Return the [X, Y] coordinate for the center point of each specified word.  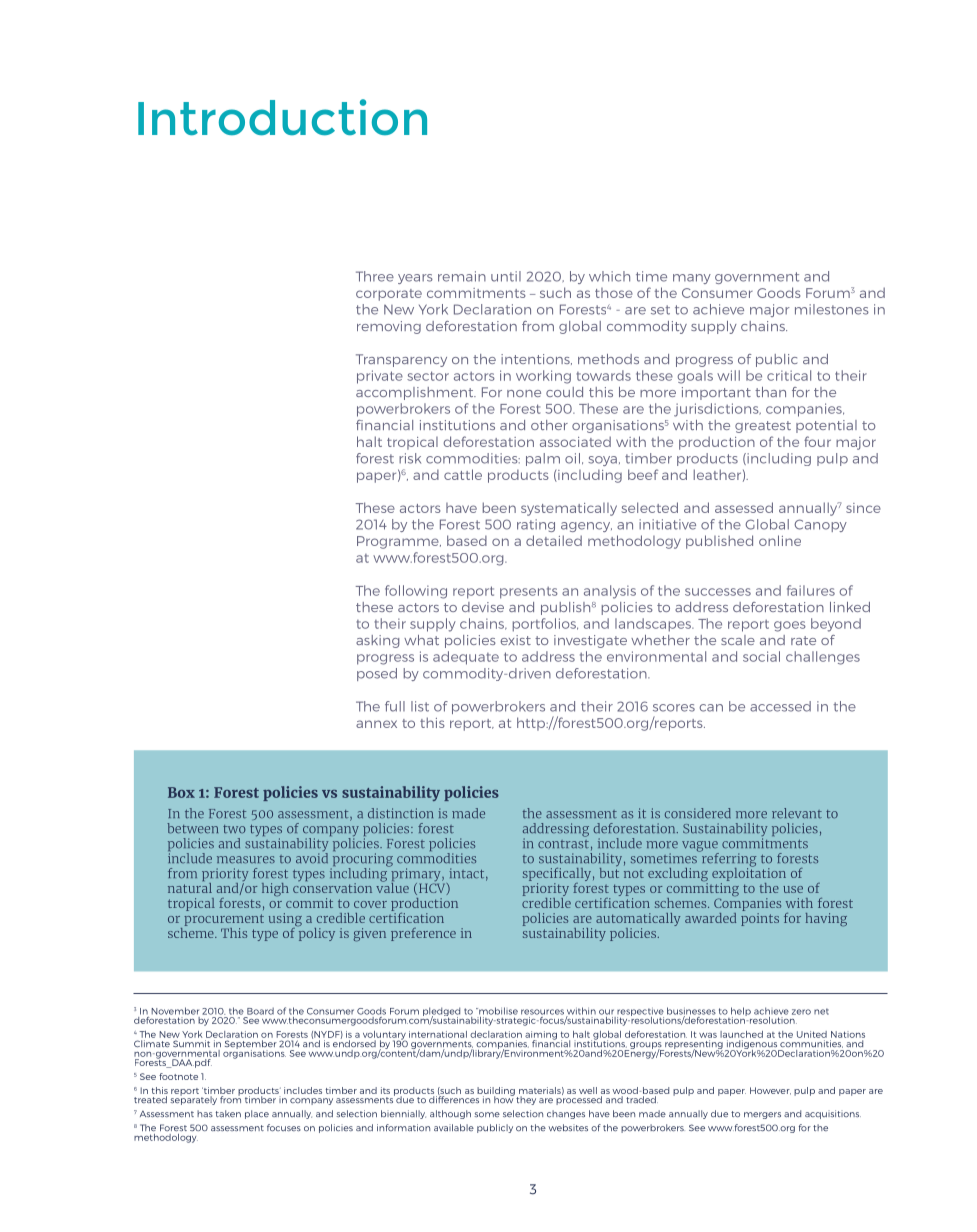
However [770, 1091]
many [692, 279]
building [496, 1092]
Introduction [282, 117]
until [506, 276]
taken [228, 1113]
